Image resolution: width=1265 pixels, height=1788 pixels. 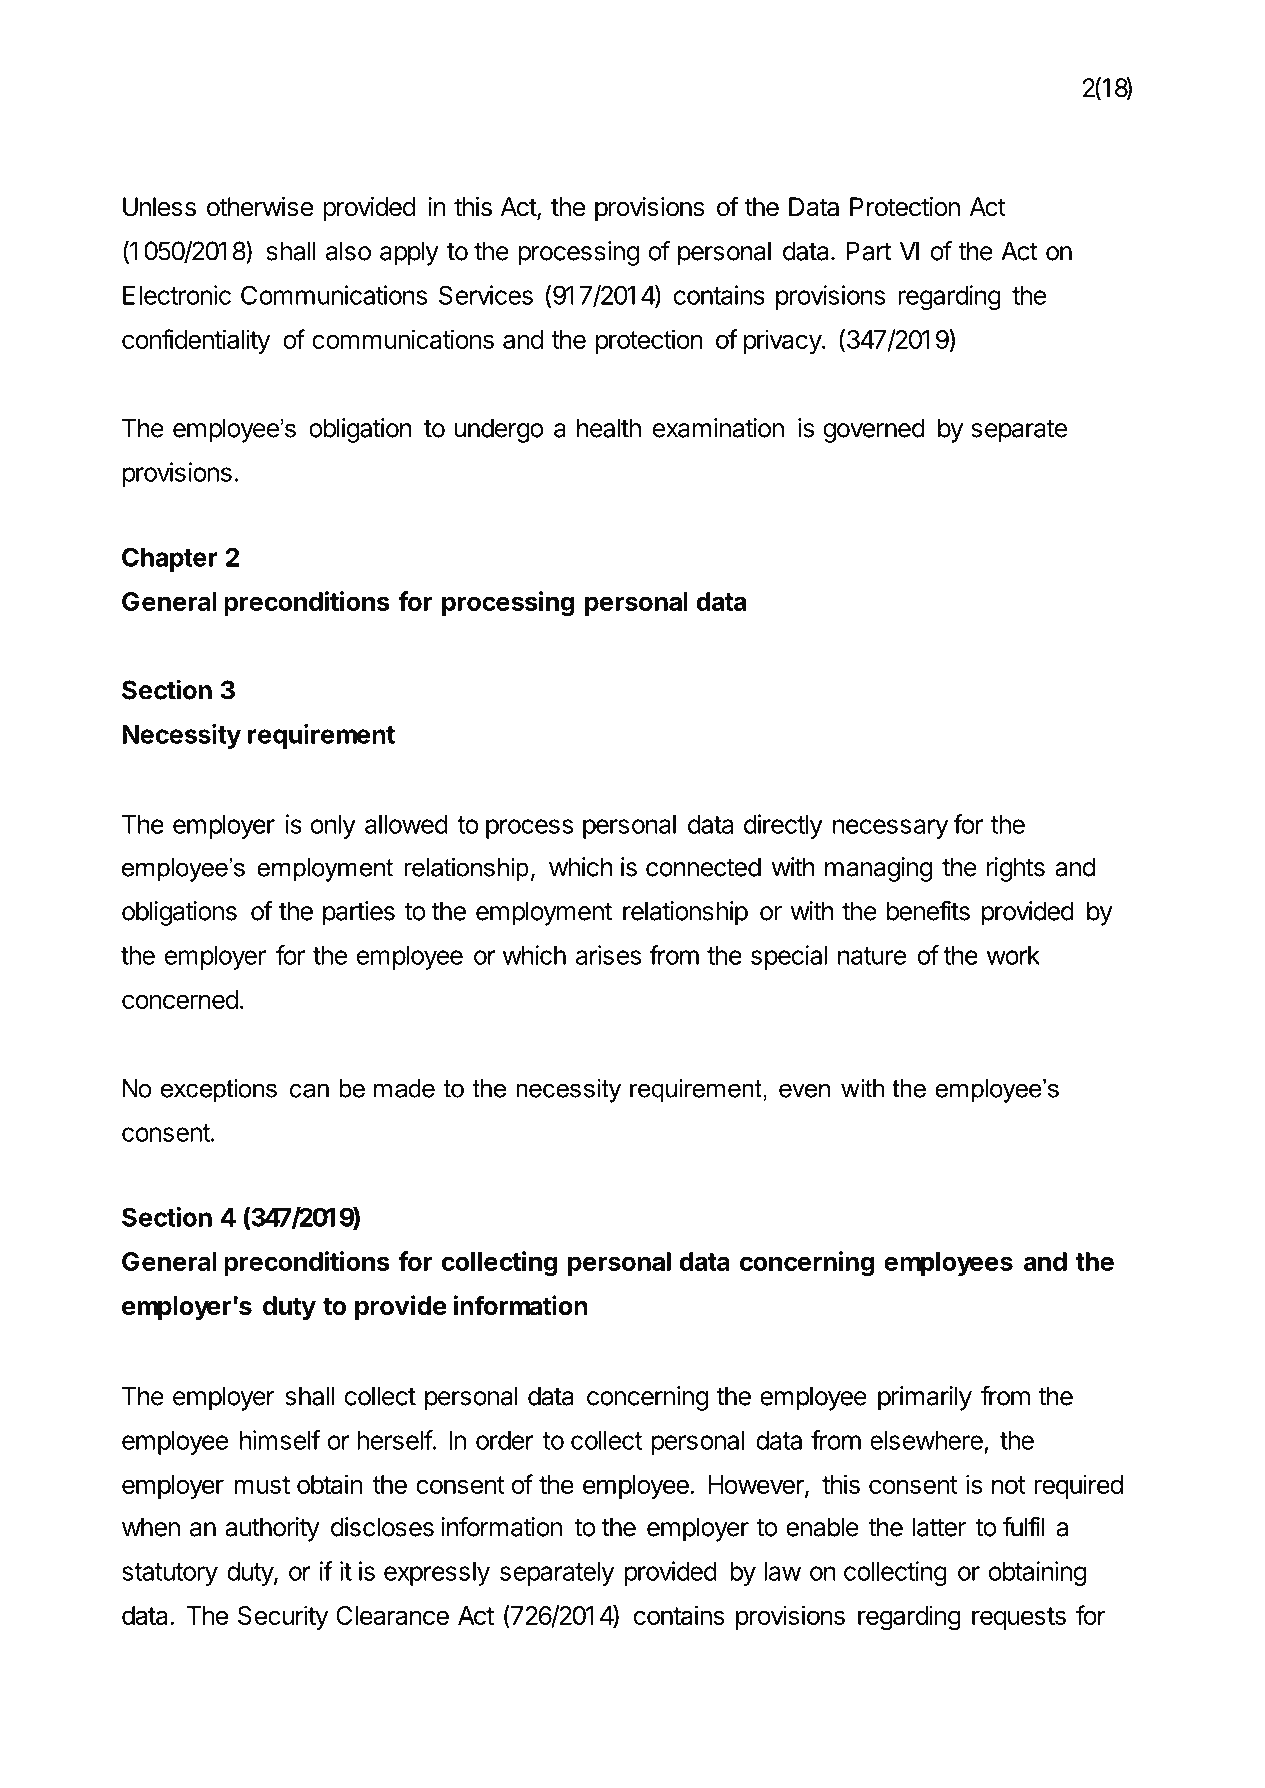 What do you see at coordinates (1013, 955) in the screenshot?
I see `work` at bounding box center [1013, 955].
